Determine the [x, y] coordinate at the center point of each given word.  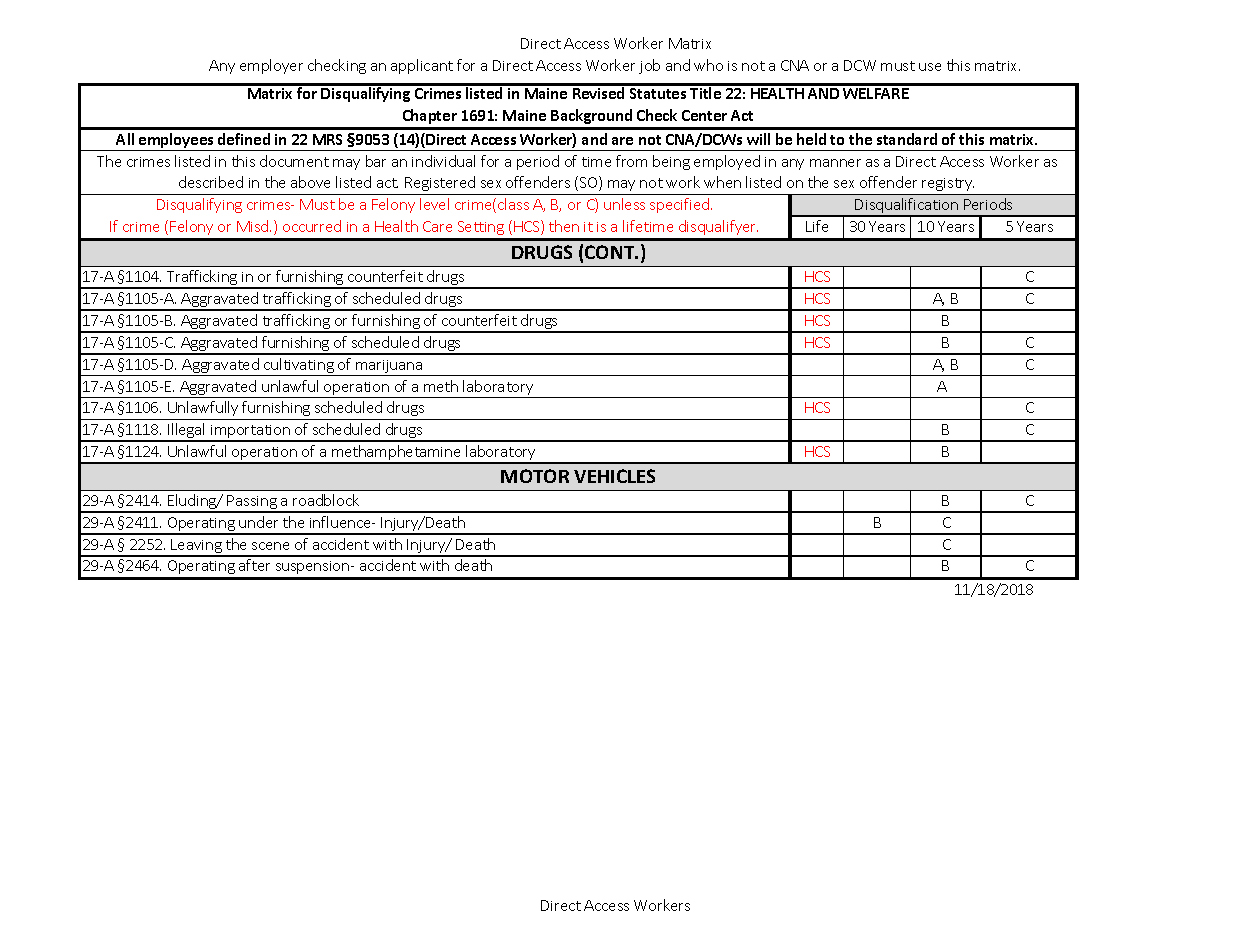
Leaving [197, 547]
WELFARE [876, 93]
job [649, 66]
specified [679, 205]
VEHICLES [614, 476]
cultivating [299, 367]
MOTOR [535, 476]
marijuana [389, 368]
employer [271, 66]
